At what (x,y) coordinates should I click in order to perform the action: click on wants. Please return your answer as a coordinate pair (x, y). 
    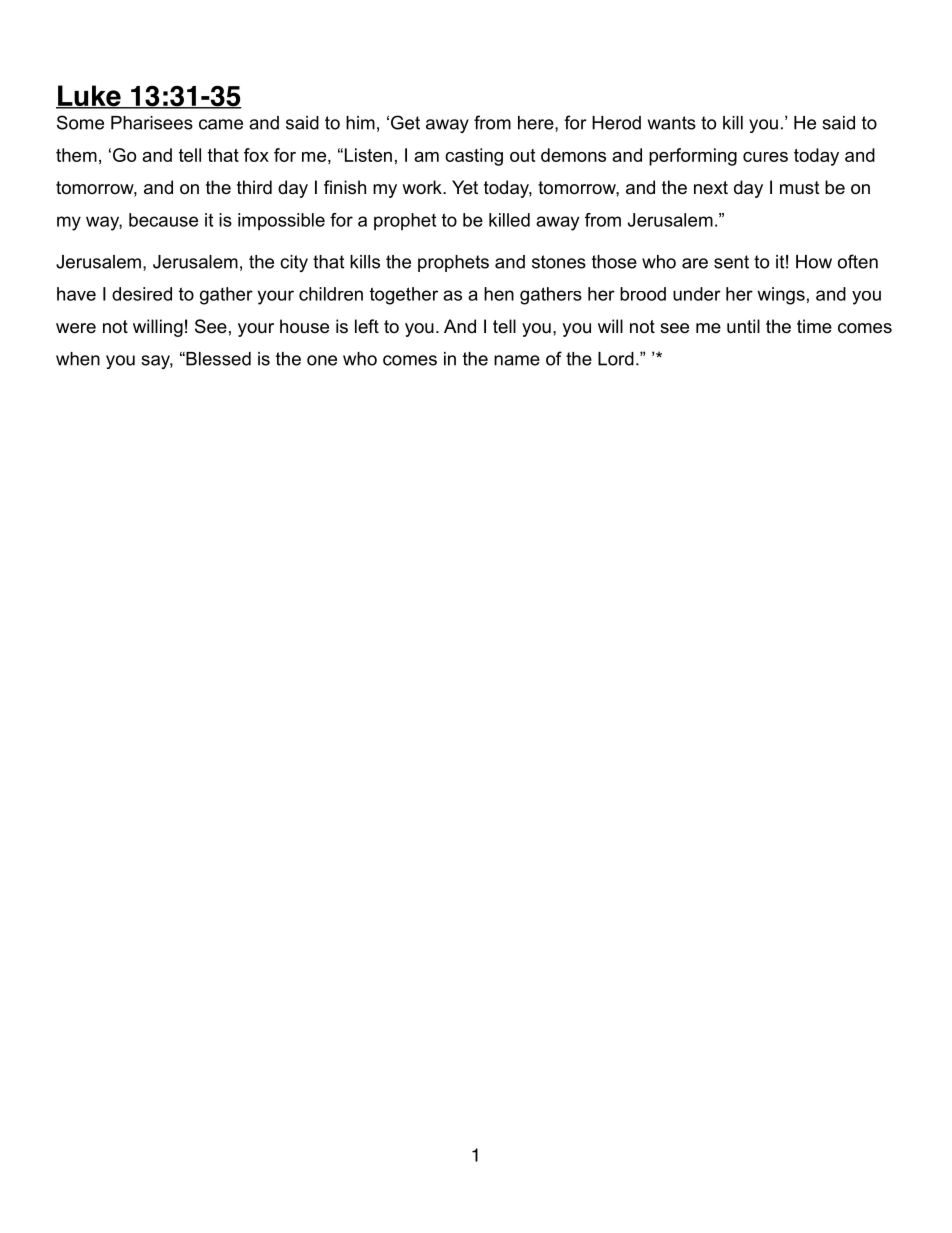
    Looking at the image, I should click on (672, 123).
